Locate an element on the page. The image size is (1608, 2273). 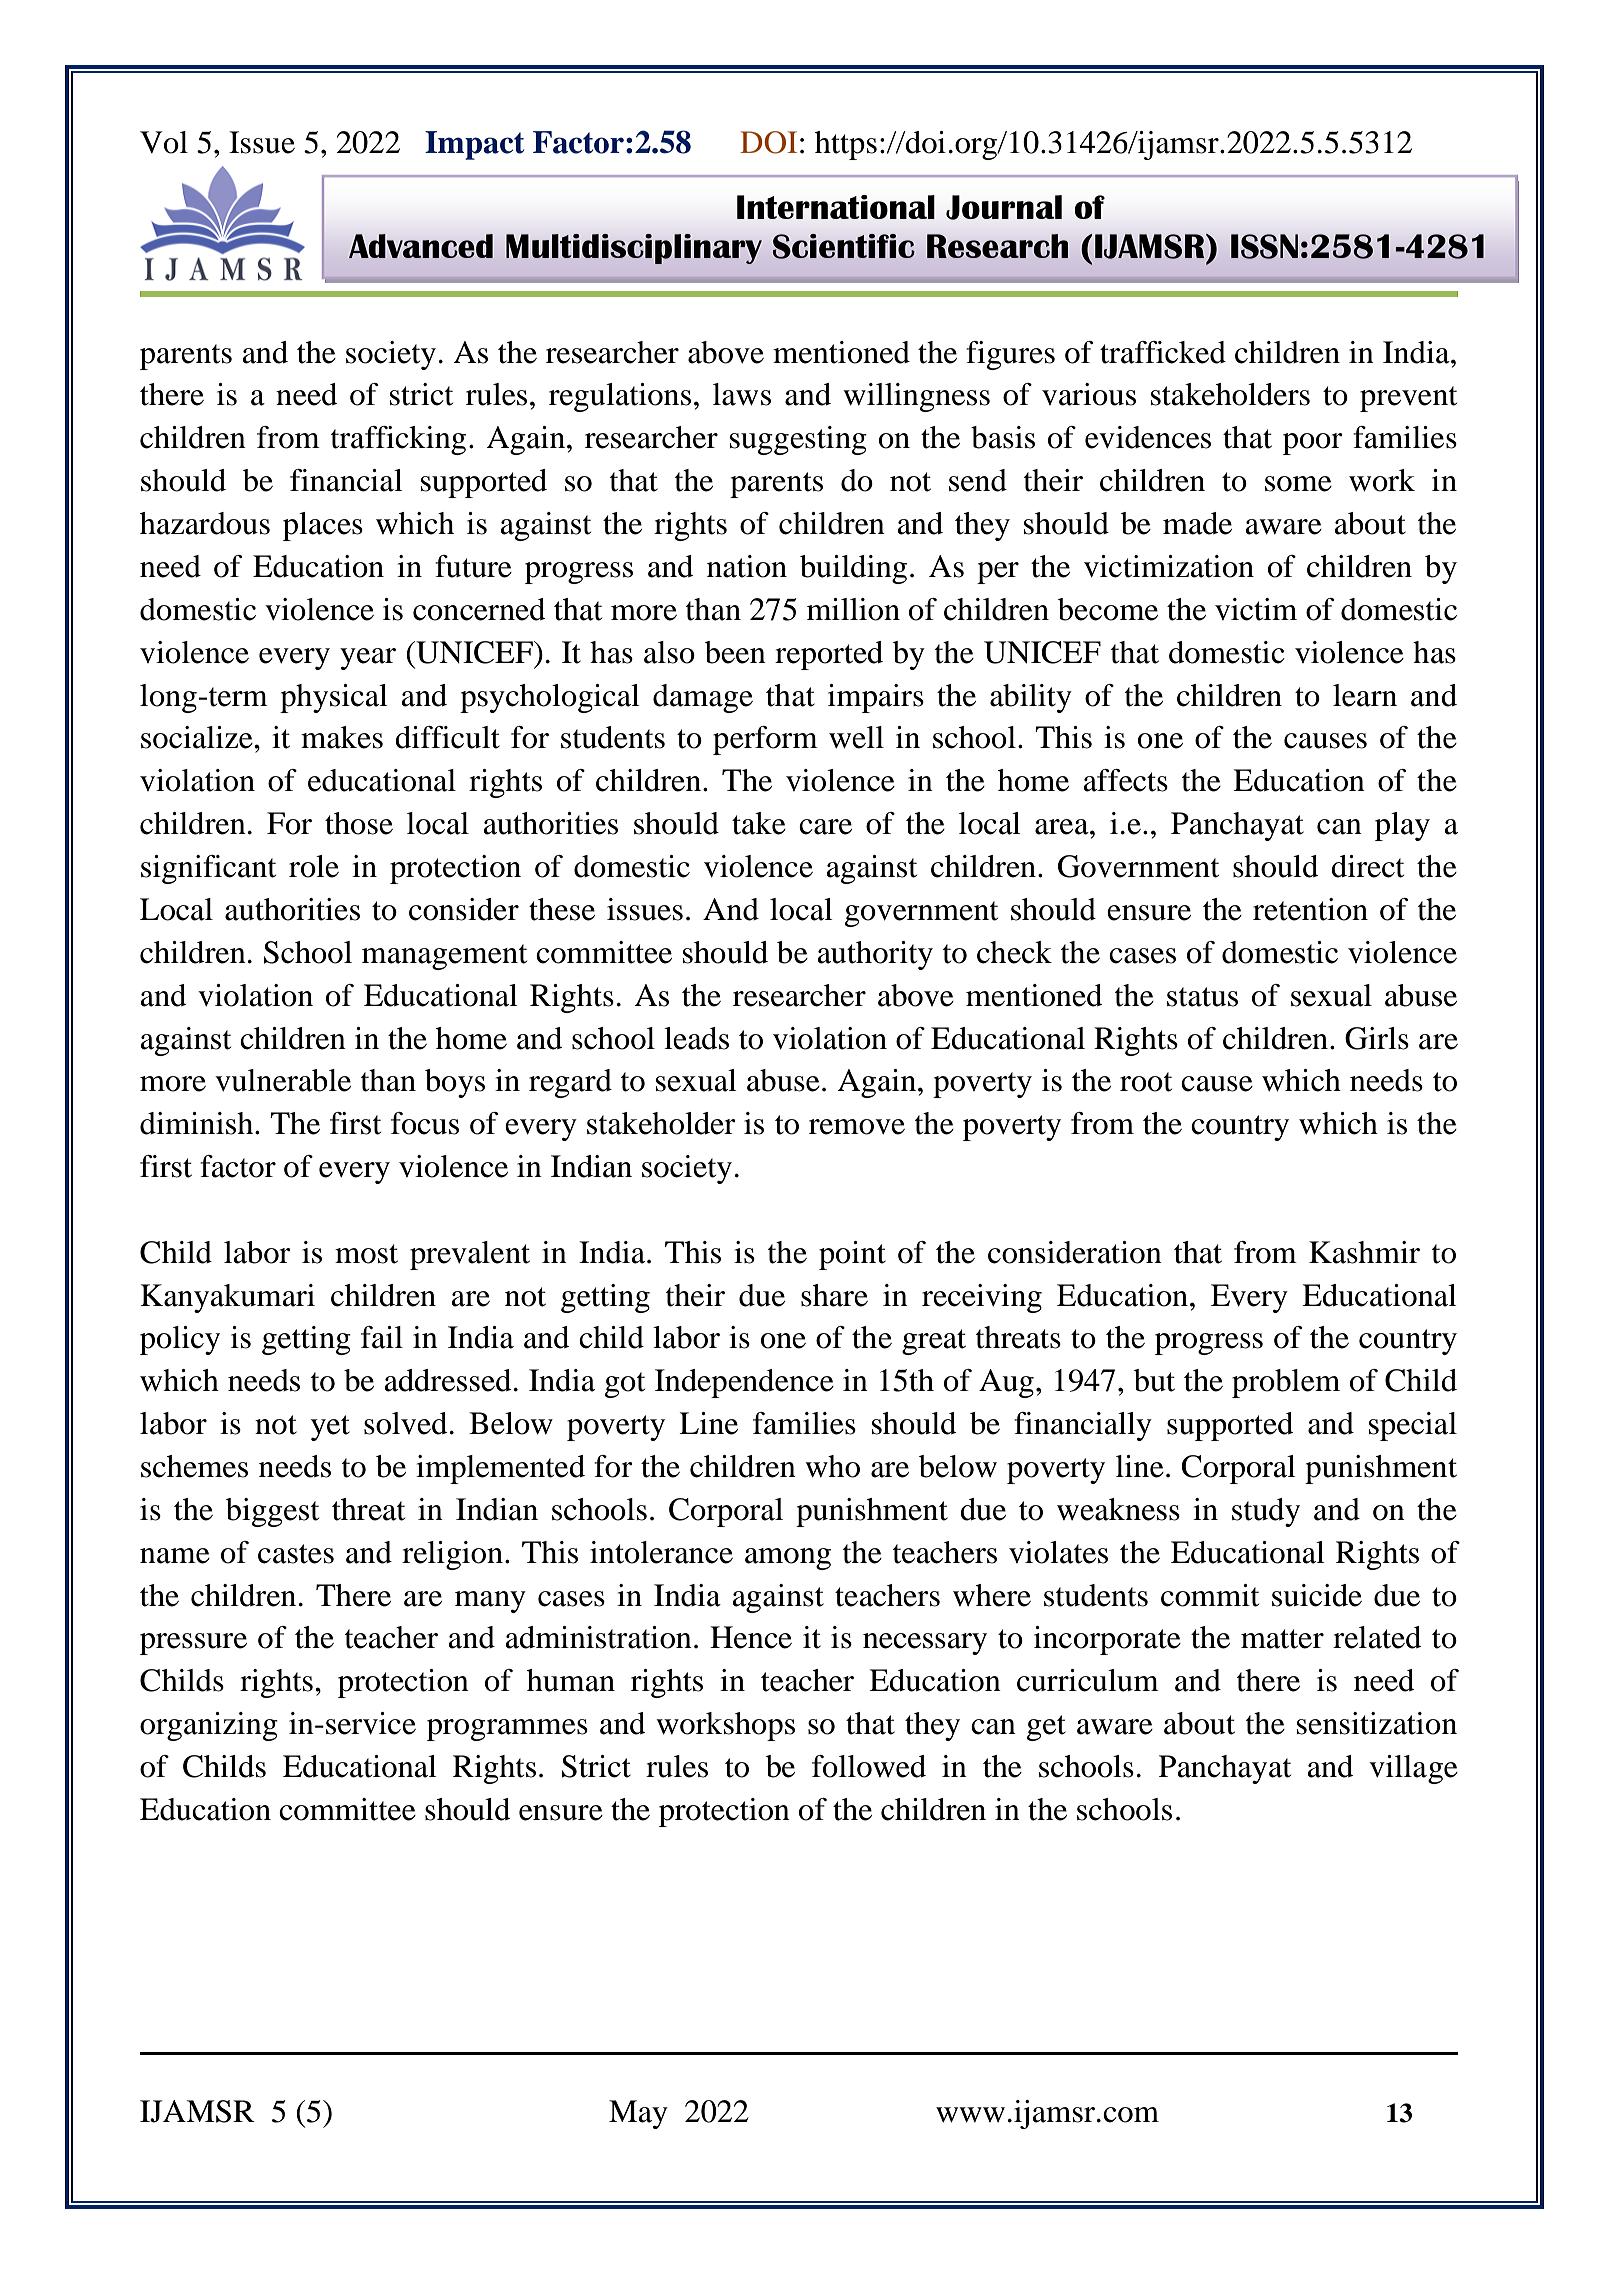
trafficked is located at coordinates (1163, 352).
